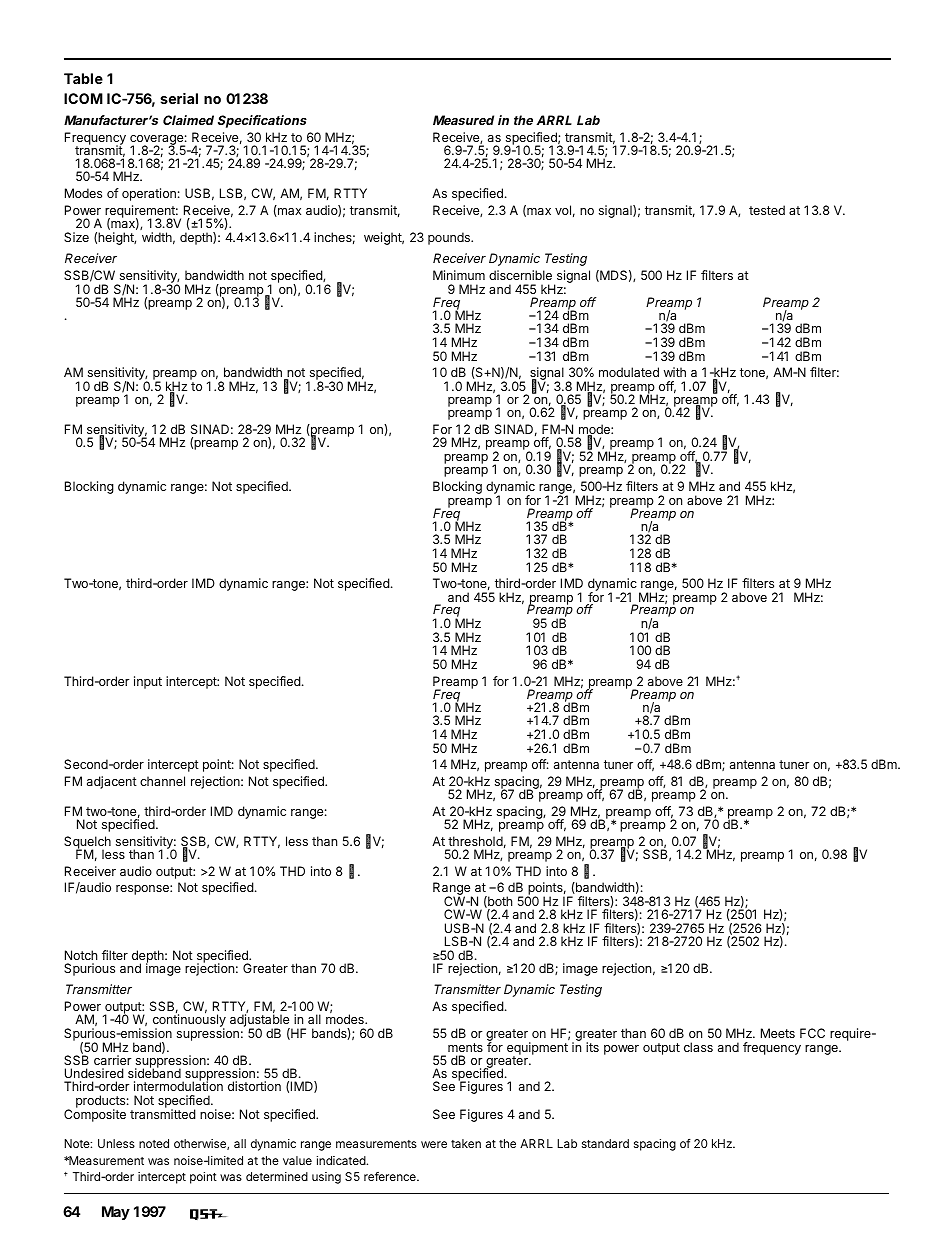  I want to click on tested, so click(767, 210).
